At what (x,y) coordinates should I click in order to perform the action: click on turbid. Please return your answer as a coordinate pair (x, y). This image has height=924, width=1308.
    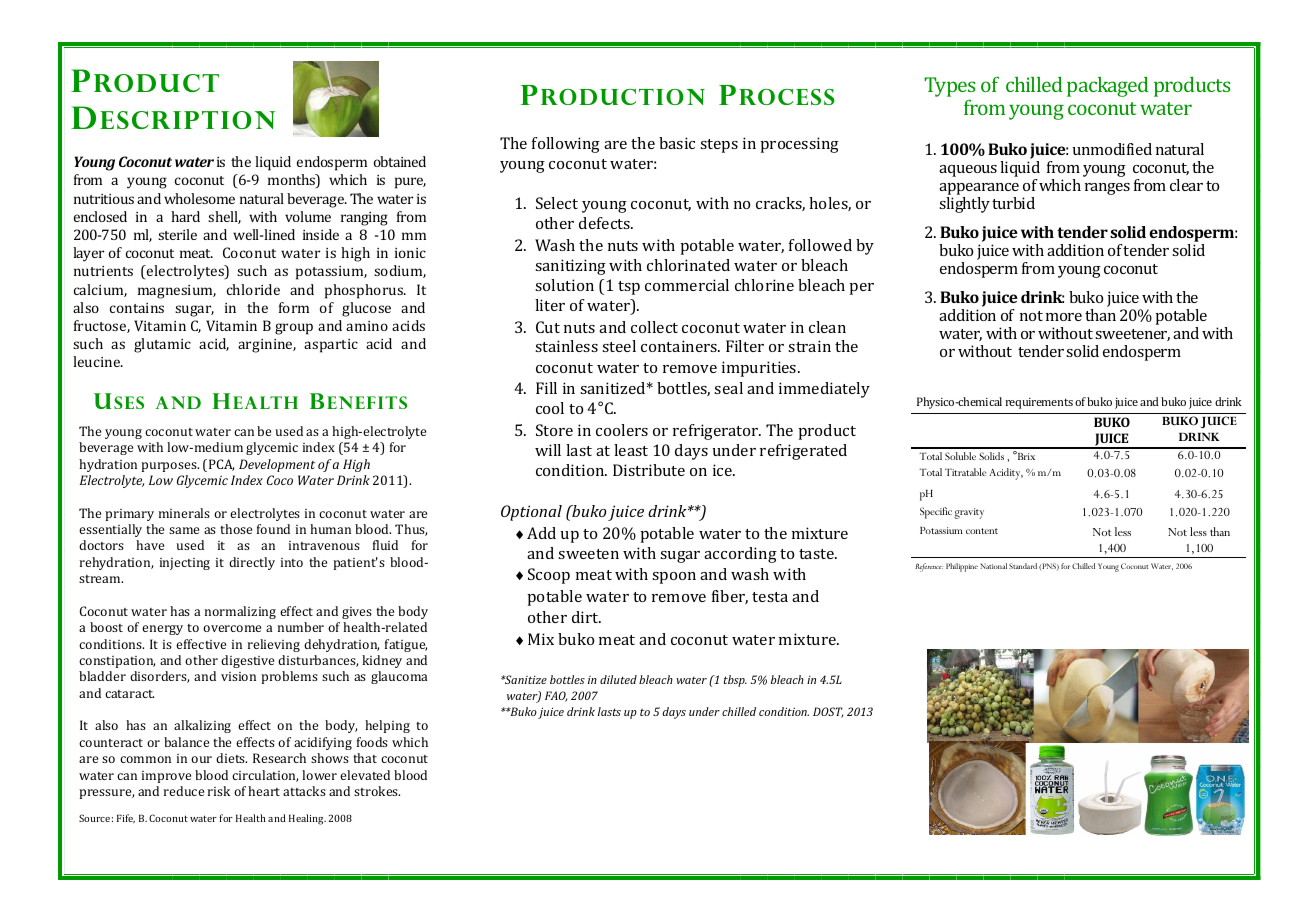
    Looking at the image, I should click on (1013, 203).
